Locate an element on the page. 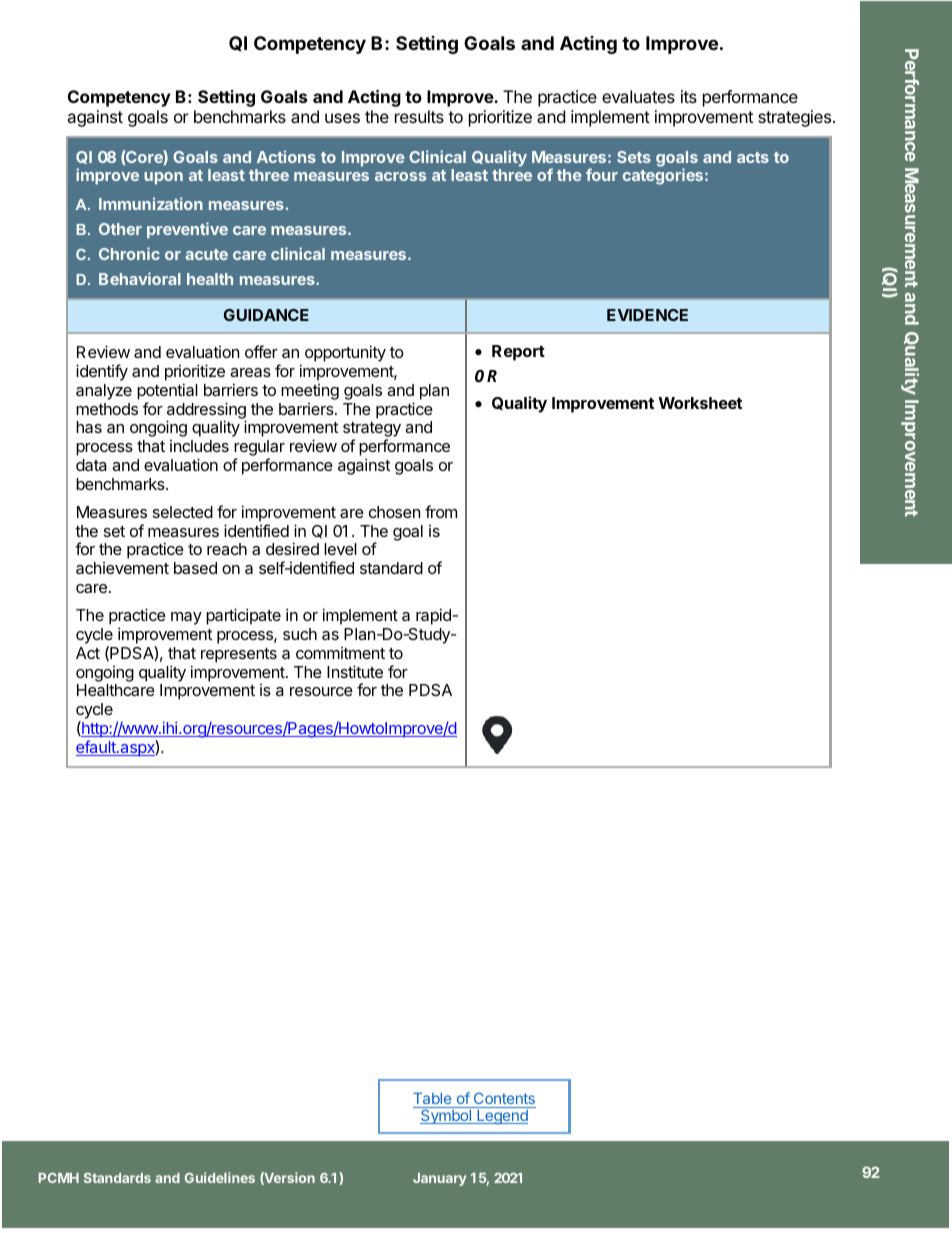 This image has height=1233, width=952. its is located at coordinates (689, 96).
